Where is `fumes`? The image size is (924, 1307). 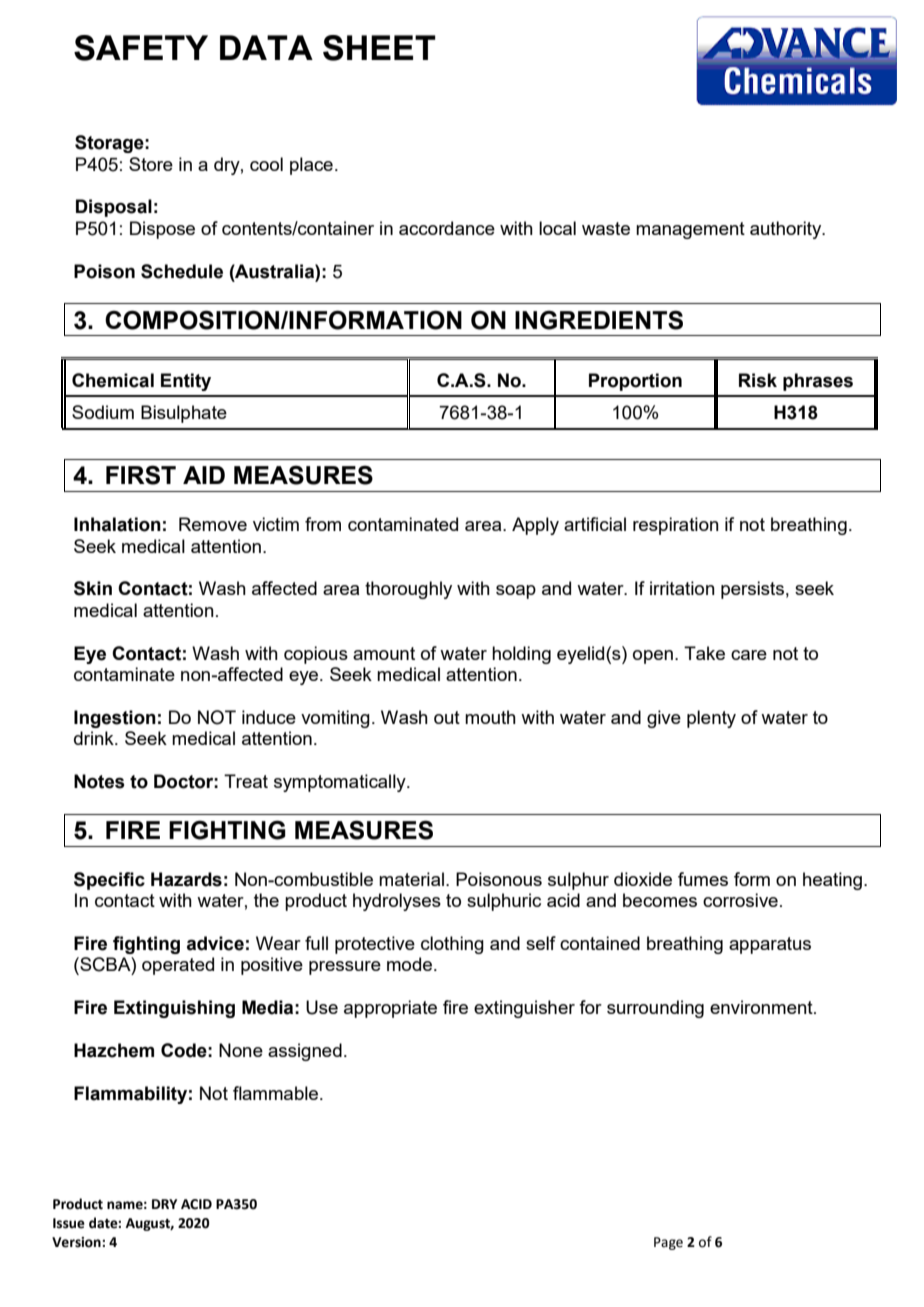 fumes is located at coordinates (703, 879).
